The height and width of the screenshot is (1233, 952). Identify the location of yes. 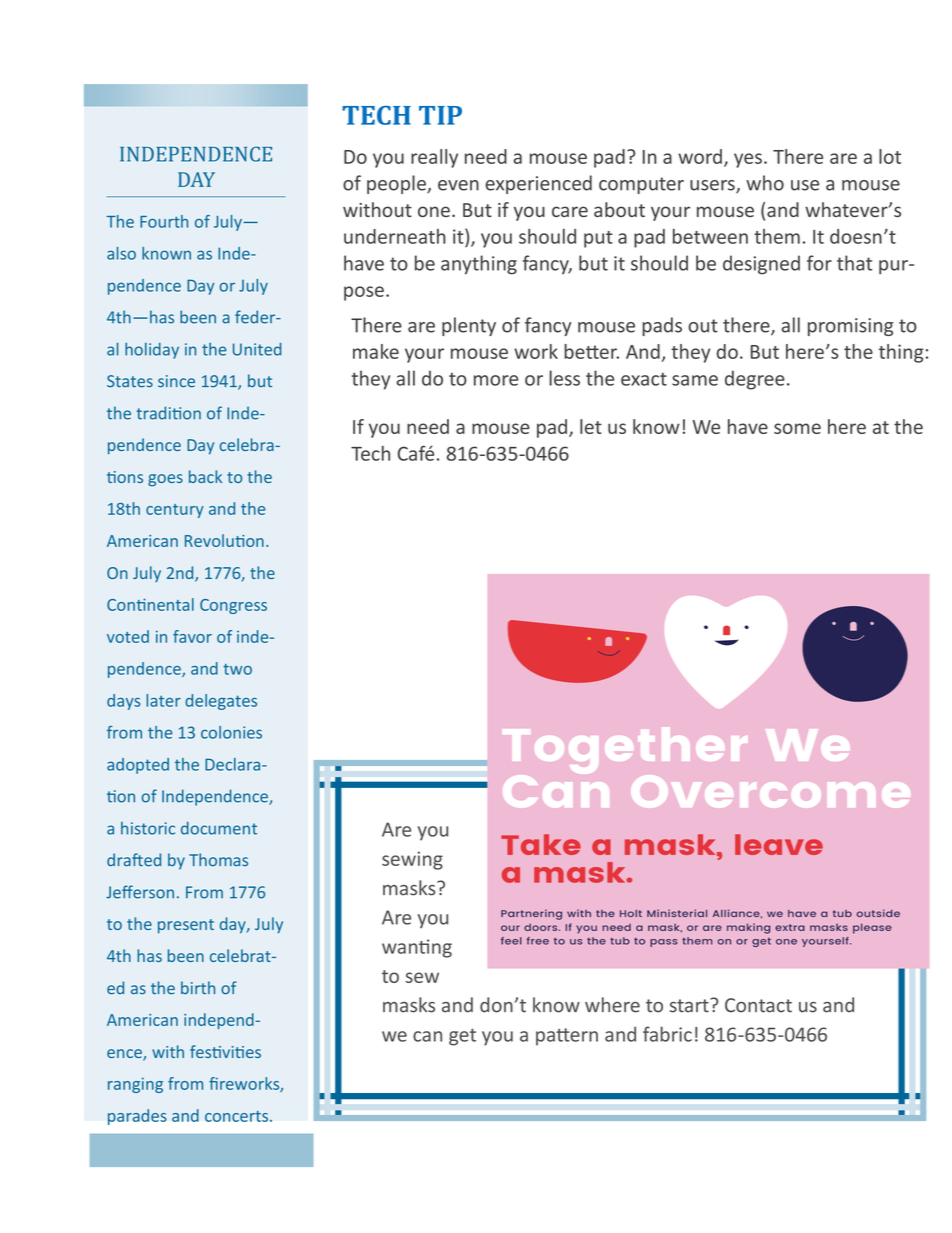
(748, 160).
